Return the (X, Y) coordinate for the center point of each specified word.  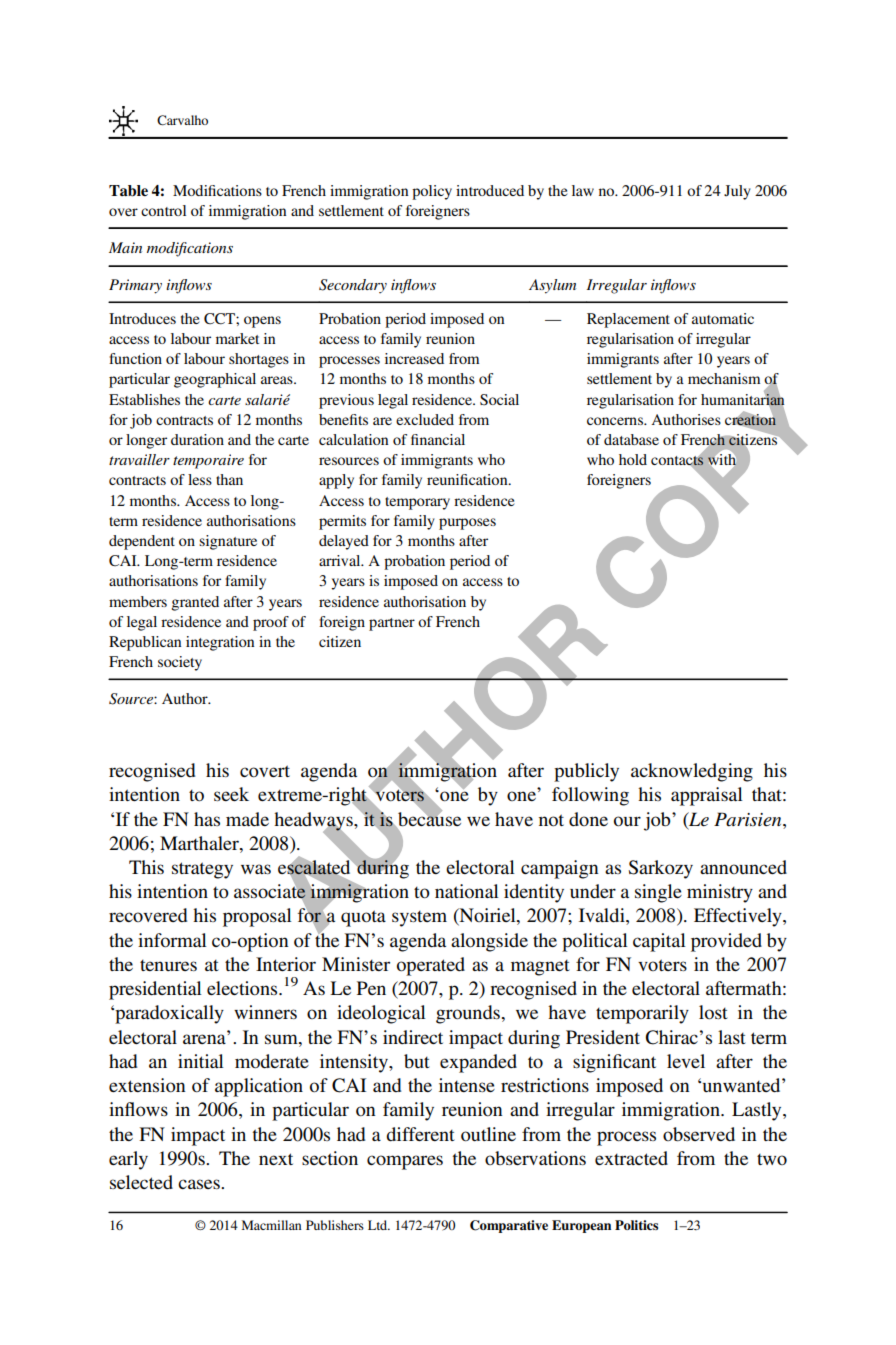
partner (392, 624)
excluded (425, 419)
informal (172, 940)
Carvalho (182, 120)
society (180, 663)
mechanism (724, 378)
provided (726, 942)
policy (432, 192)
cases (200, 1184)
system (419, 919)
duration (197, 439)
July (737, 192)
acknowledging (692, 772)
